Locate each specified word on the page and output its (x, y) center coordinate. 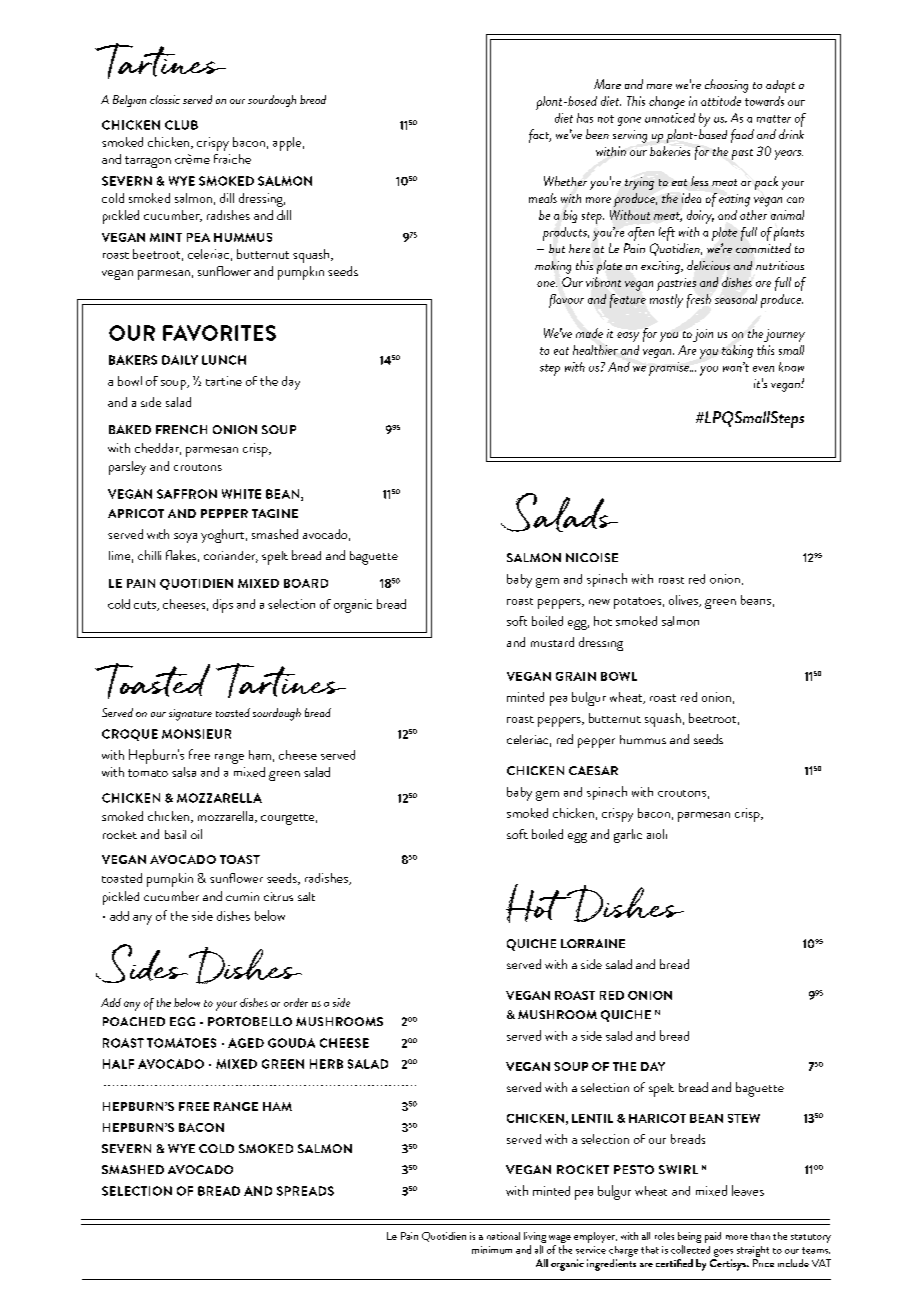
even (763, 369)
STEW (744, 1118)
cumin (242, 896)
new (599, 602)
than (760, 1236)
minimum (492, 1250)
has (585, 118)
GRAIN (576, 676)
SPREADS (305, 1191)
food (742, 136)
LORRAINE (593, 943)
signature (190, 715)
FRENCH (181, 429)
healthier (595, 350)
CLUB (181, 125)
